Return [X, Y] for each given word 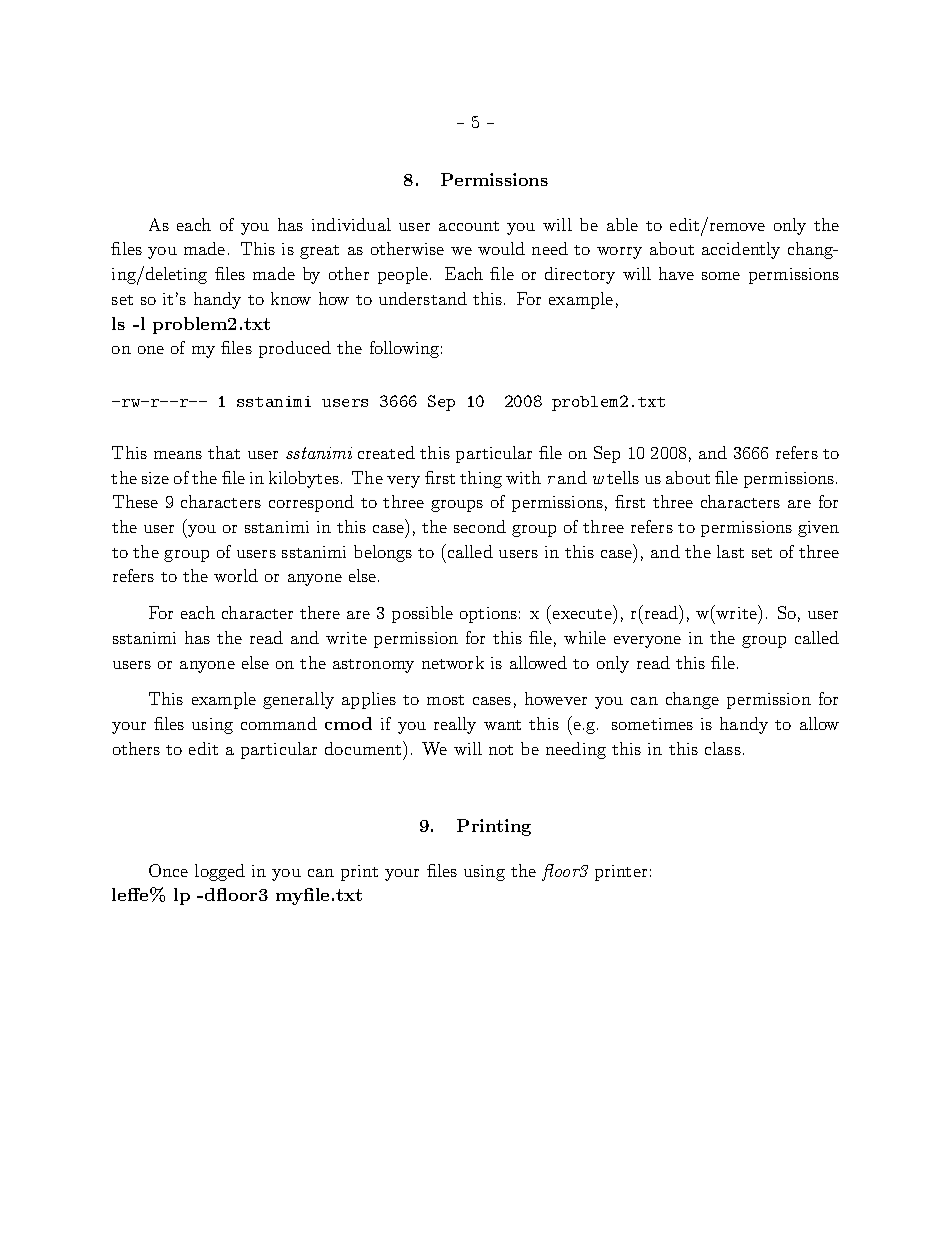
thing [481, 479]
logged [220, 872]
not [501, 750]
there [320, 612]
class [723, 748]
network [453, 662]
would [501, 248]
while [585, 637]
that [224, 452]
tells [623, 477]
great [319, 252]
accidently [741, 250]
